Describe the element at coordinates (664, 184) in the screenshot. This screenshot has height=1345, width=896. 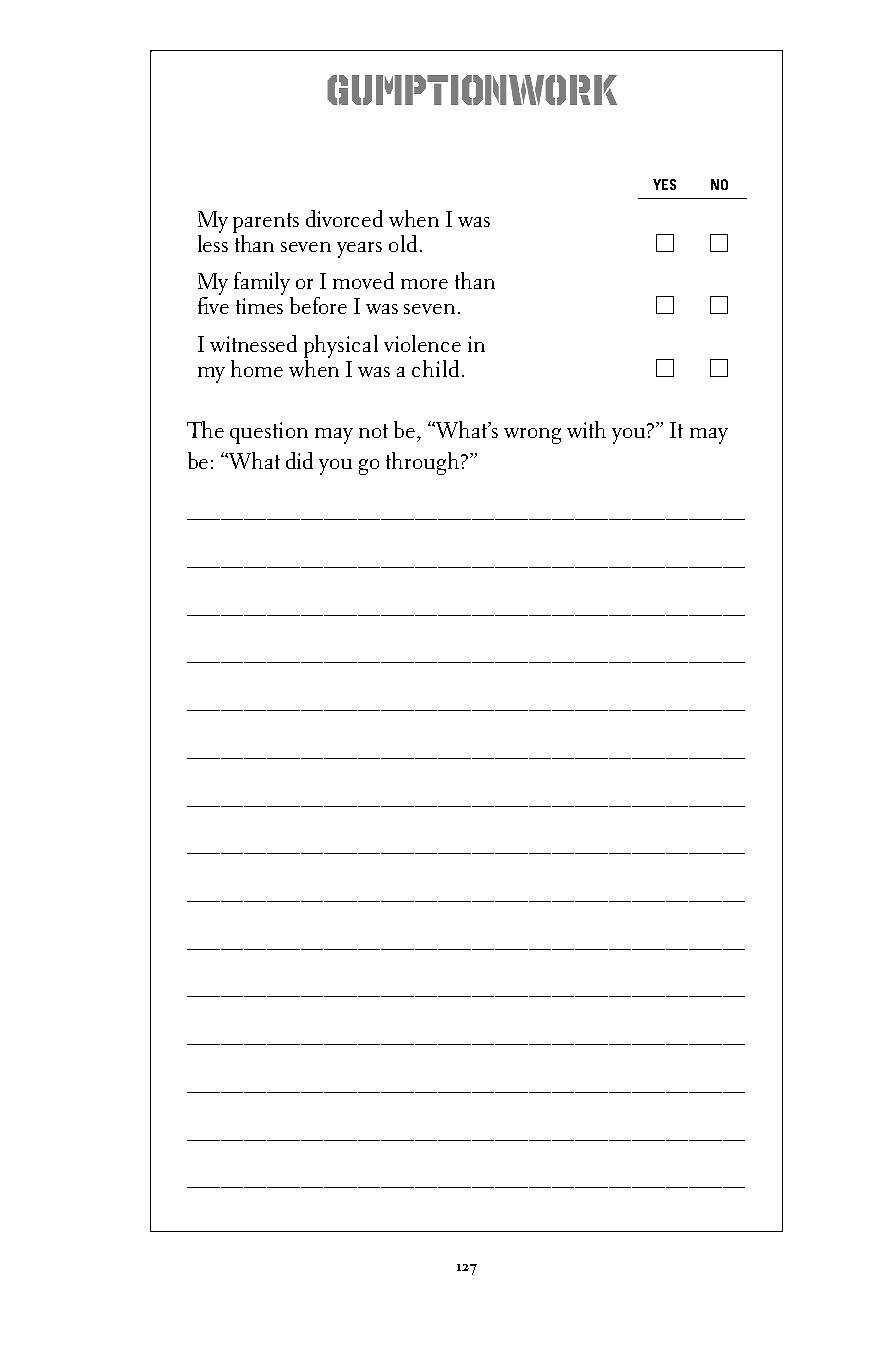
I see `YES` at that location.
